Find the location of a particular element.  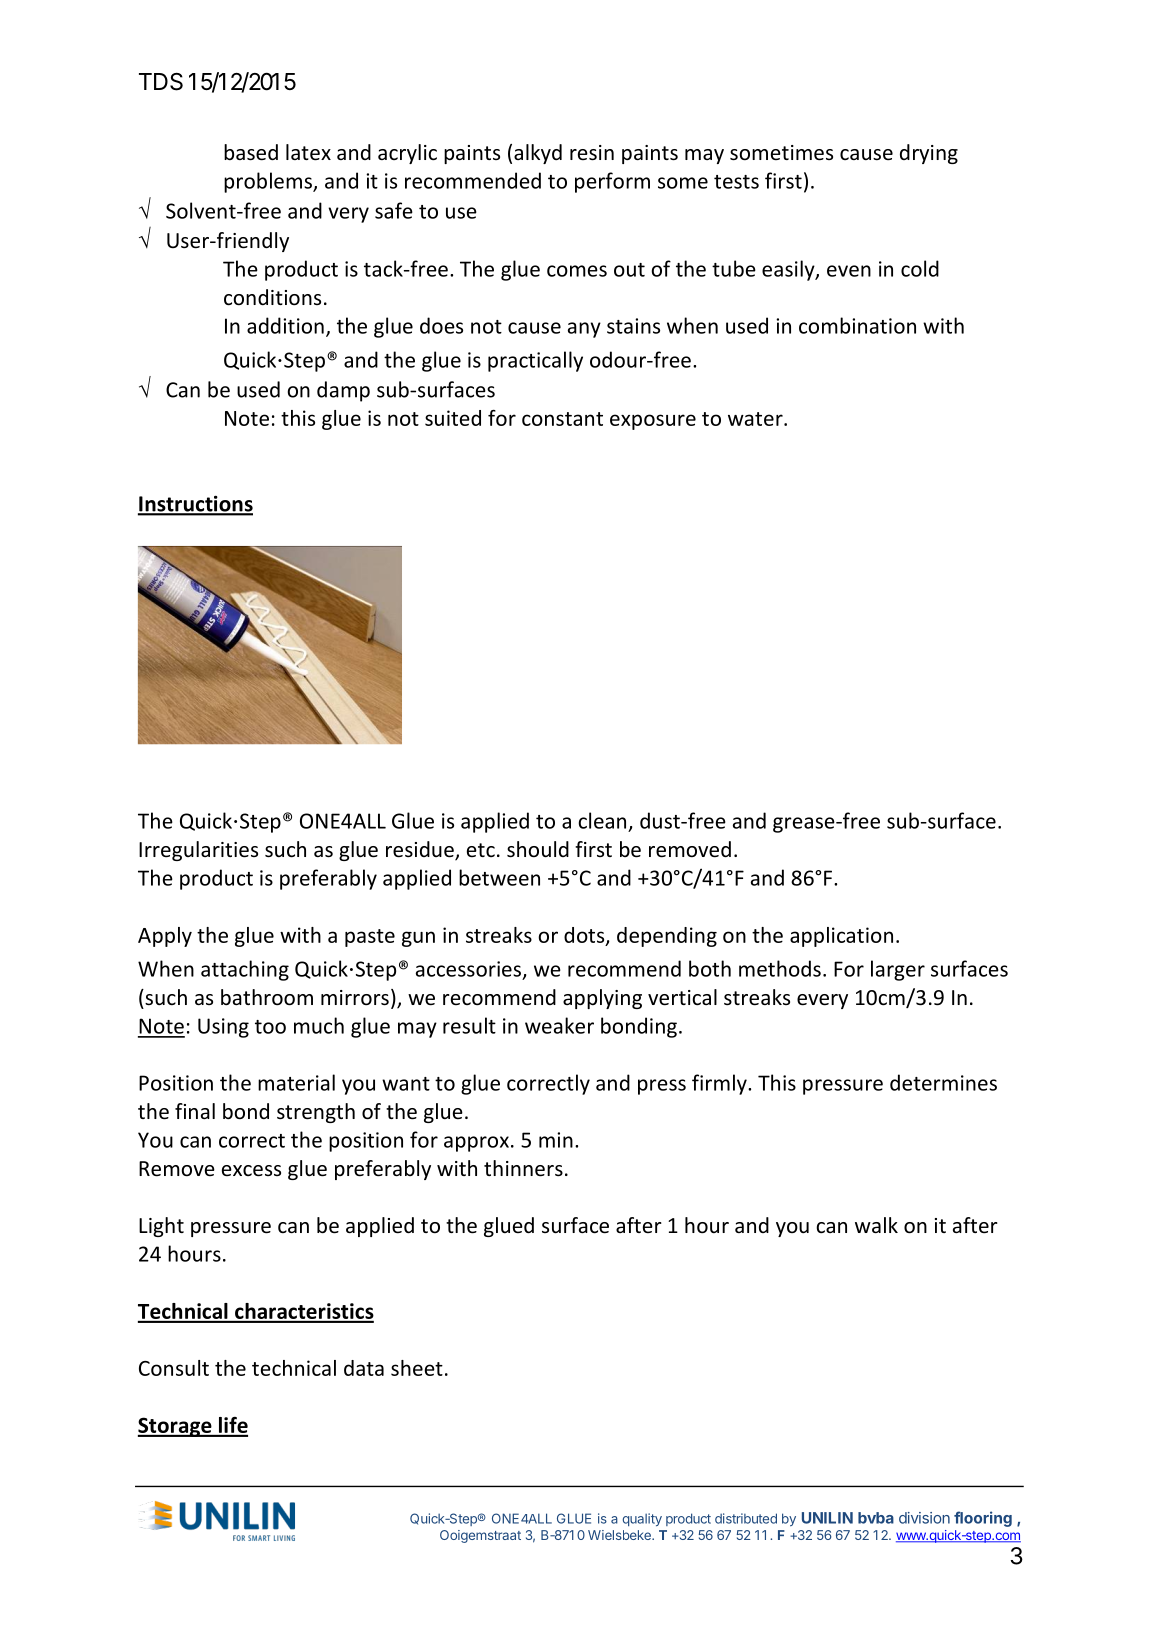

quality is located at coordinates (642, 1519).
